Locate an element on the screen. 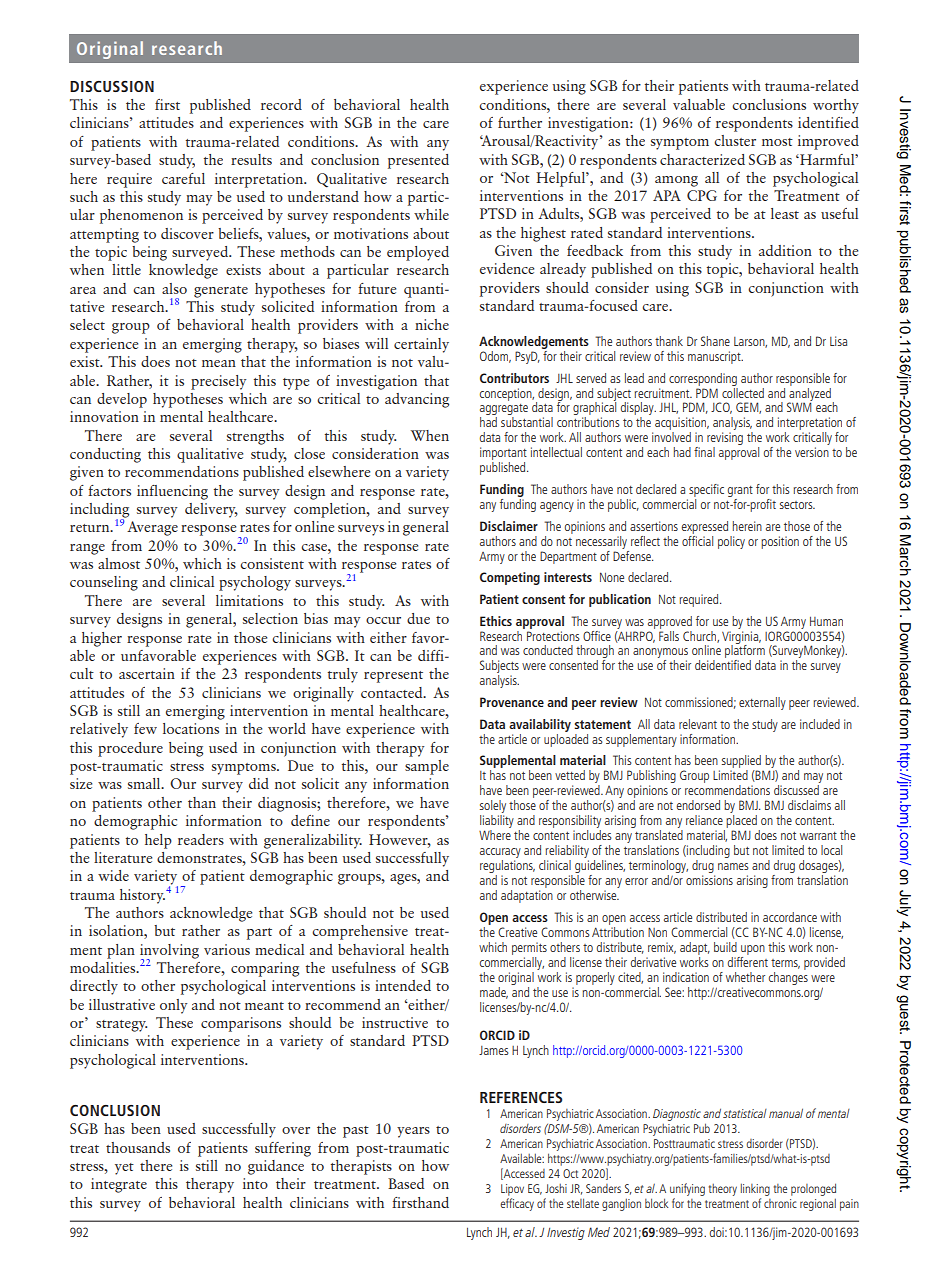  important is located at coordinates (503, 455).
